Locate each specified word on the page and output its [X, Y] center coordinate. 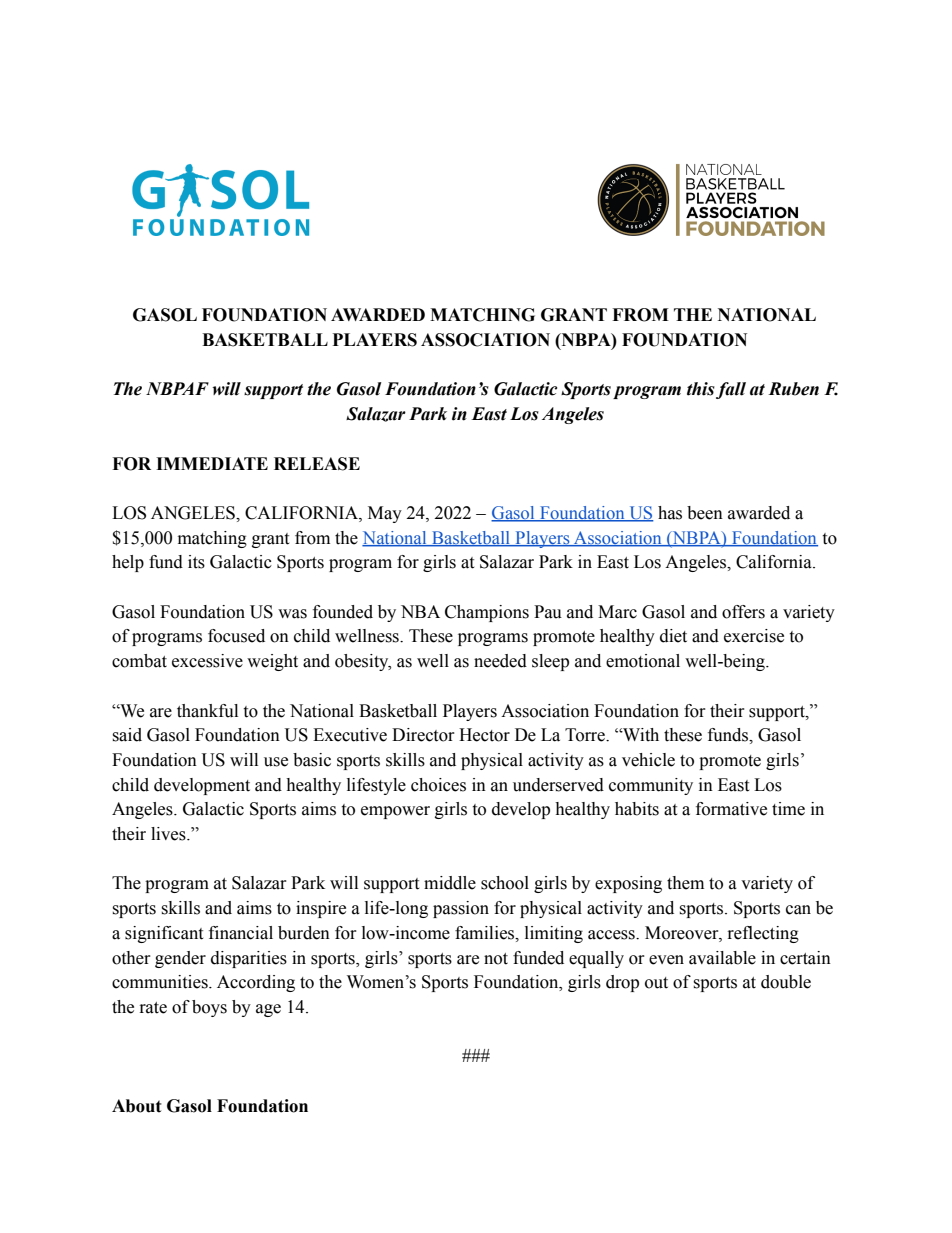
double [786, 982]
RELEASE [317, 464]
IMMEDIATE [212, 463]
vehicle [648, 760]
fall [731, 390]
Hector [484, 735]
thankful [207, 711]
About [137, 1106]
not [496, 959]
